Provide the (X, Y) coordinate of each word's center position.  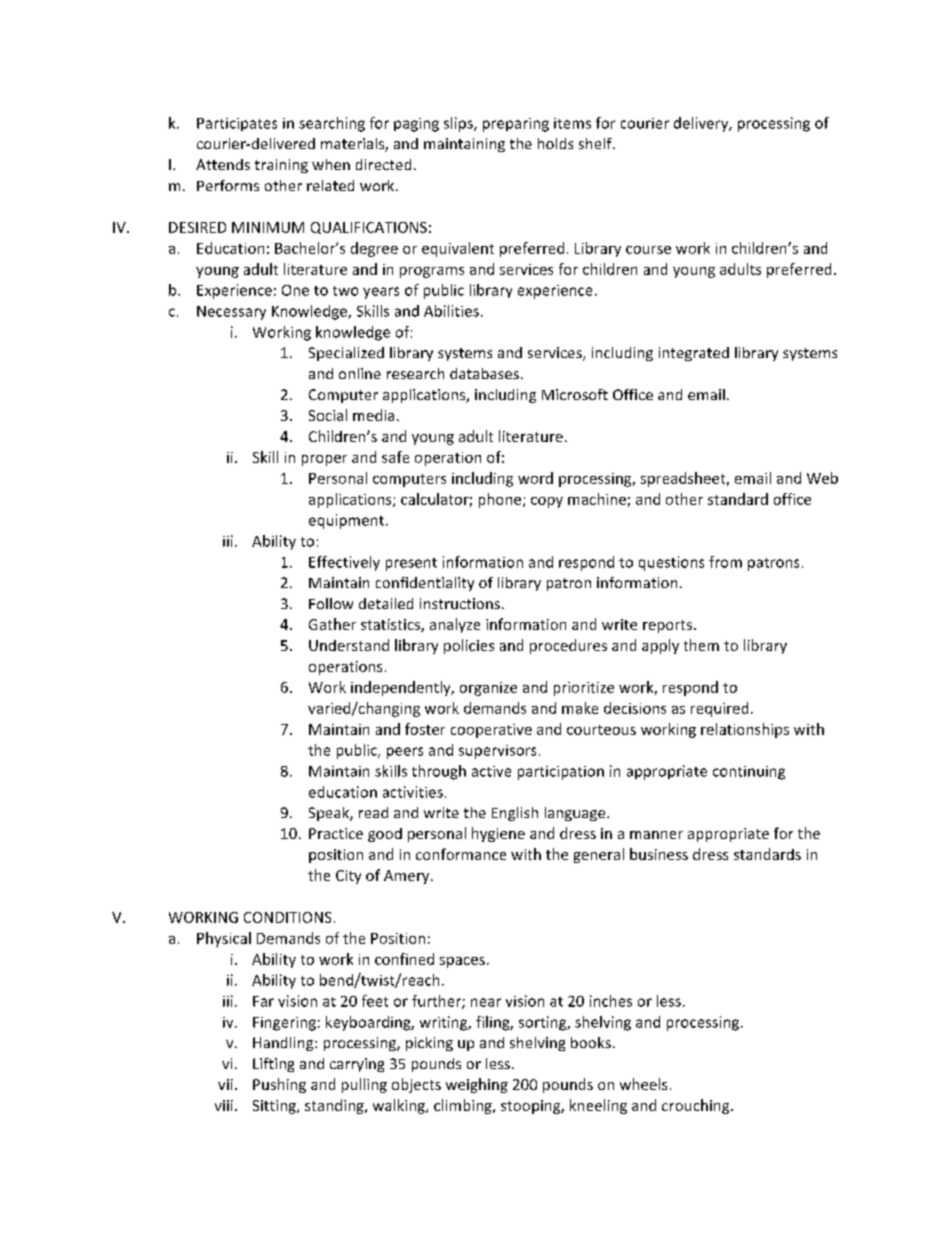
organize (488, 689)
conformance (461, 854)
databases (484, 373)
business (659, 854)
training (281, 166)
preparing (516, 125)
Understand (349, 645)
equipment (346, 521)
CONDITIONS (287, 917)
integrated (694, 354)
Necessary (231, 313)
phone (501, 500)
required (719, 709)
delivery (702, 124)
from (725, 562)
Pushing (279, 1085)
